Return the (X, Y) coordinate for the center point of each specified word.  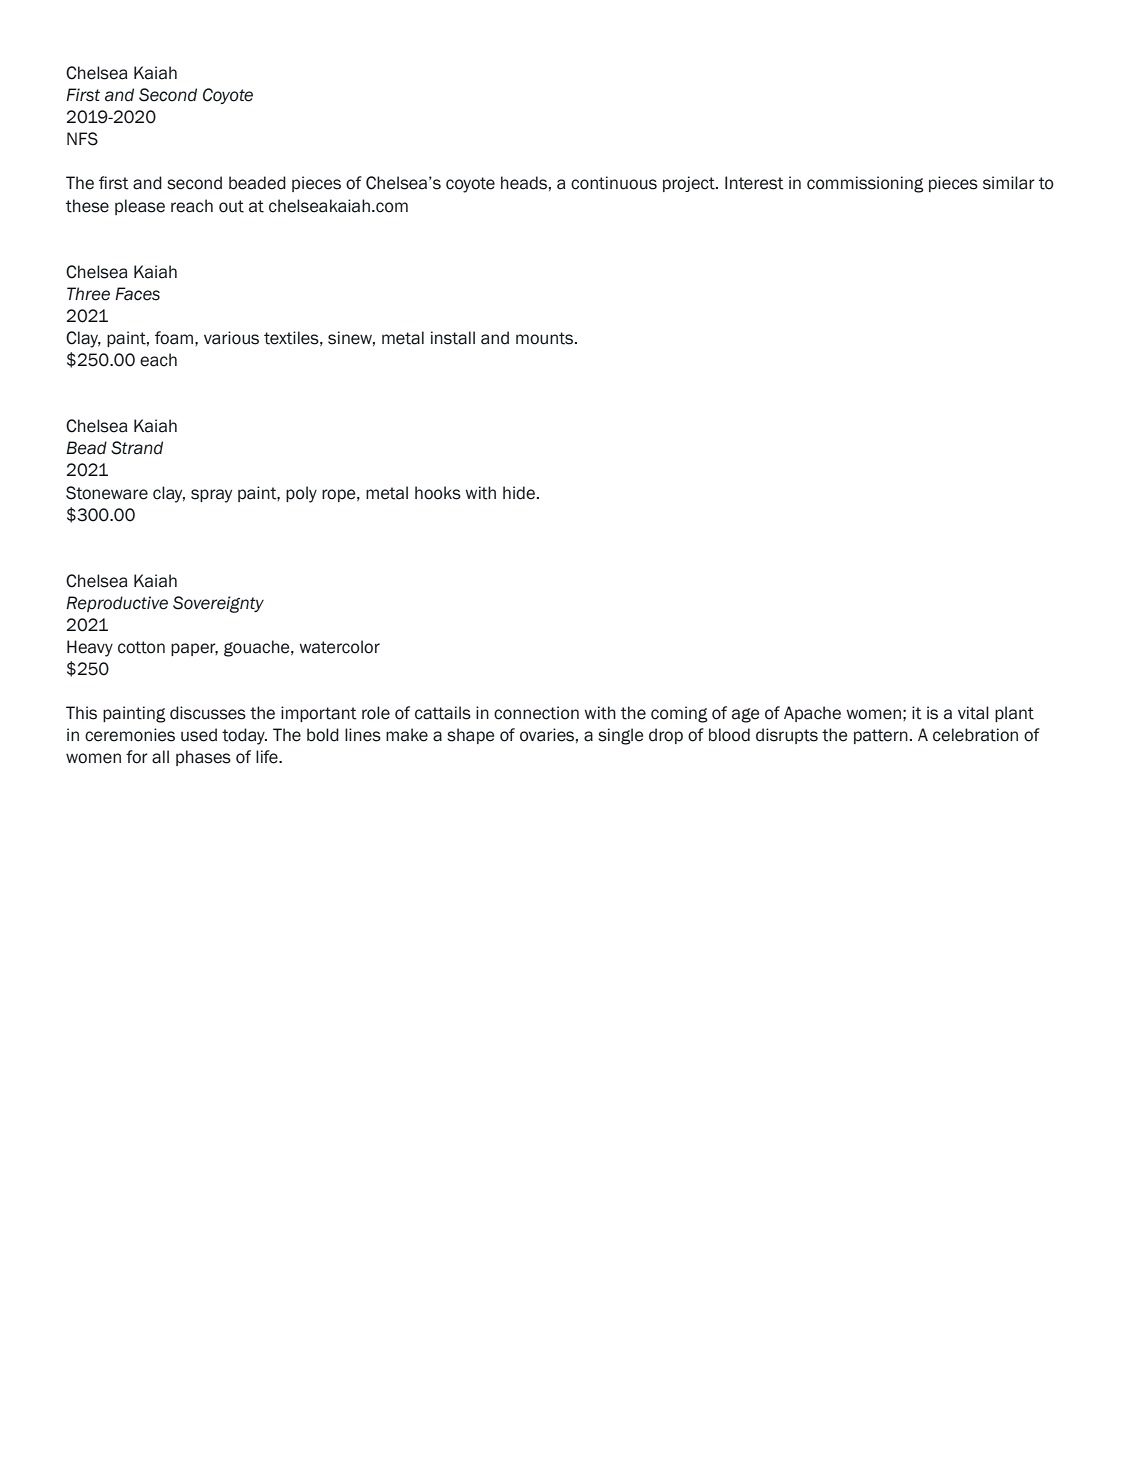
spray (211, 496)
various (231, 338)
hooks (438, 493)
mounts (546, 338)
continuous (614, 183)
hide (520, 493)
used (199, 735)
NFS (82, 139)
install (453, 338)
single (620, 736)
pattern (881, 736)
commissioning (865, 184)
